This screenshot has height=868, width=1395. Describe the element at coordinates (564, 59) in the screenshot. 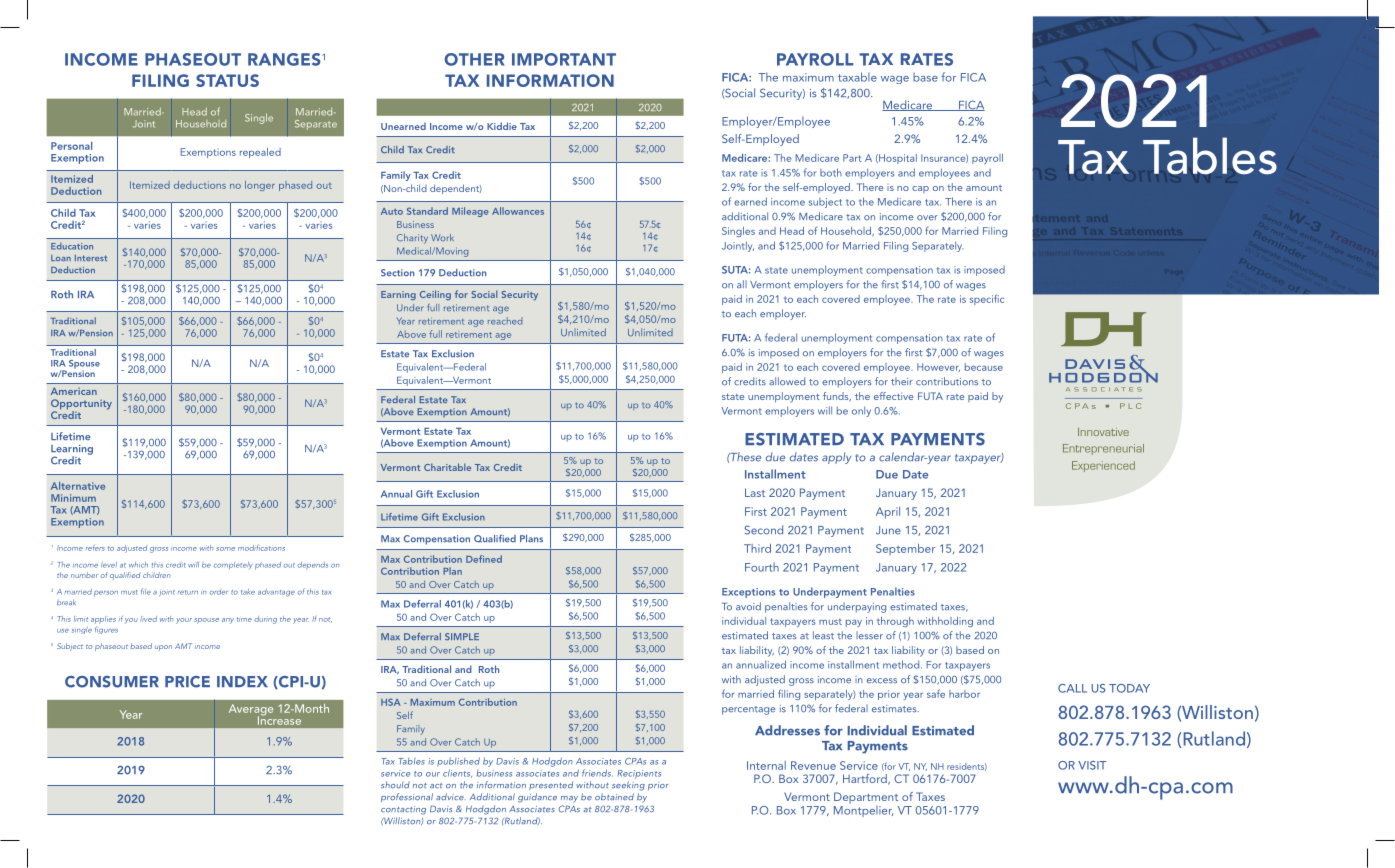

I see `IMPORTANT` at that location.
